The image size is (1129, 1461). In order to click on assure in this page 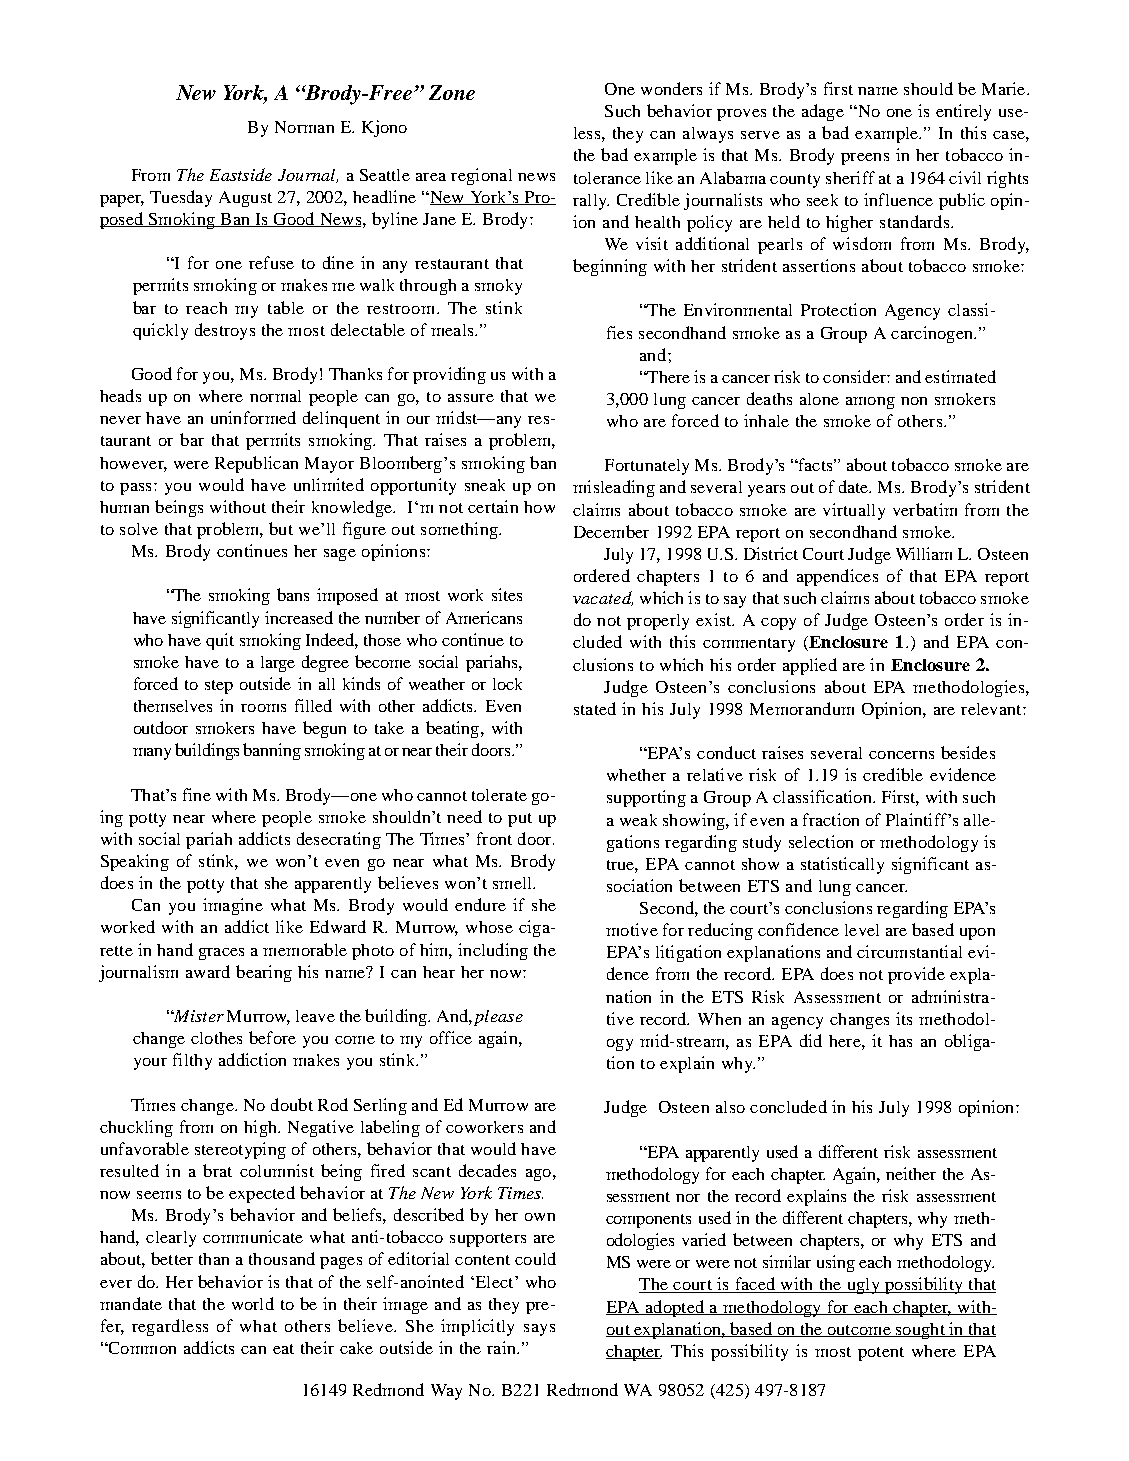, I will do `click(471, 398)`.
